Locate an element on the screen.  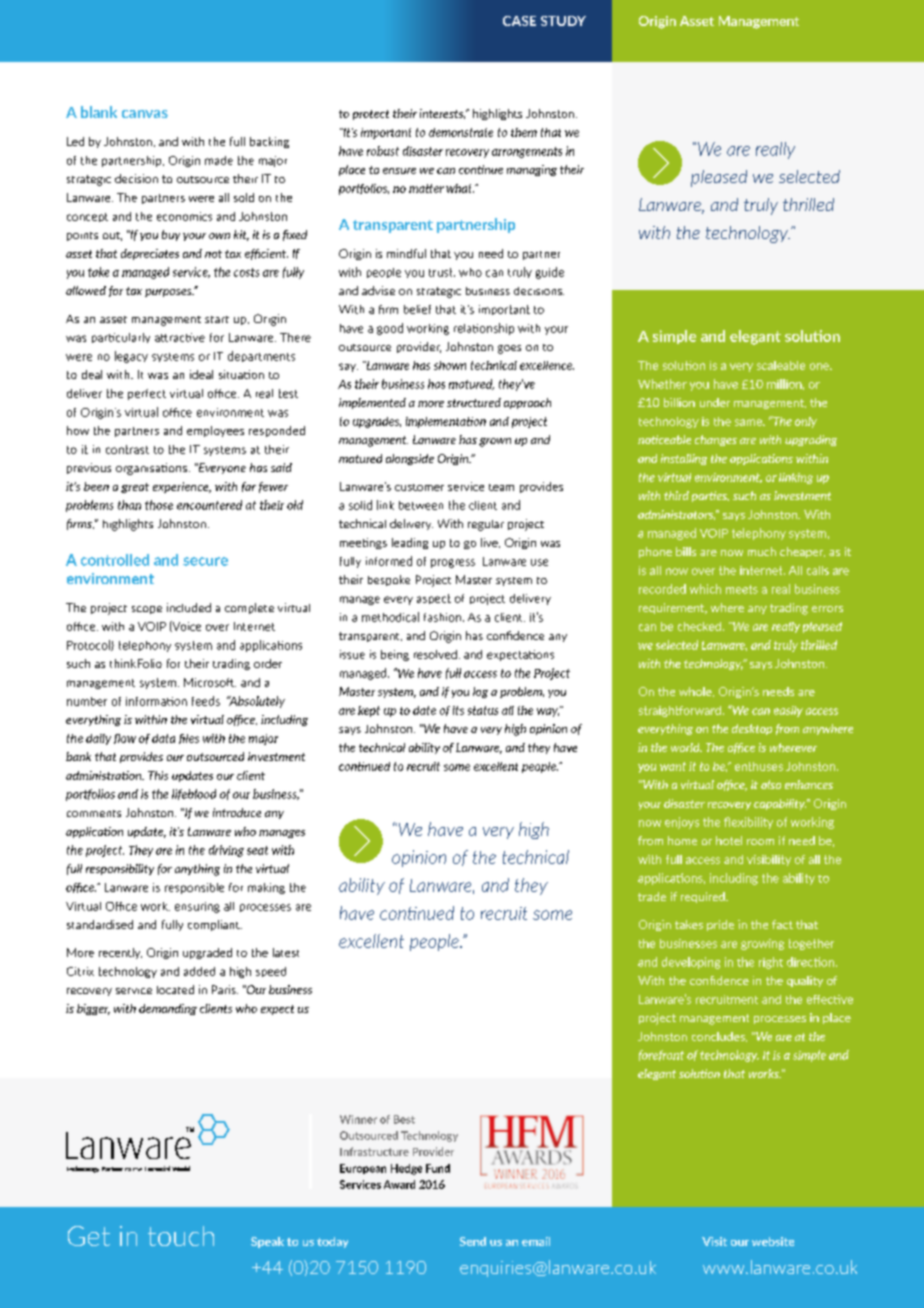
scope is located at coordinates (147, 610).
